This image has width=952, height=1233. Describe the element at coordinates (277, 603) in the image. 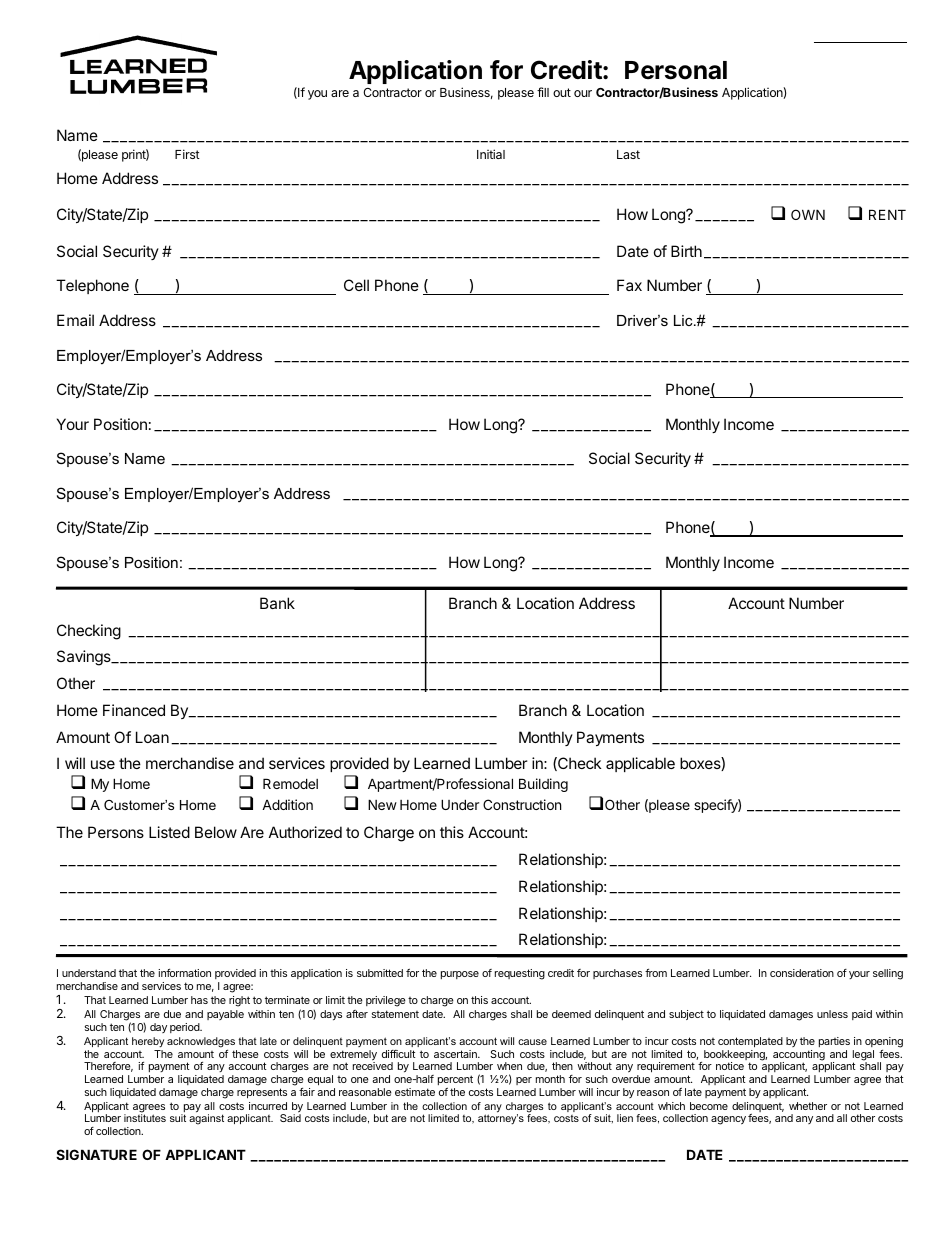

I see `Bank` at that location.
